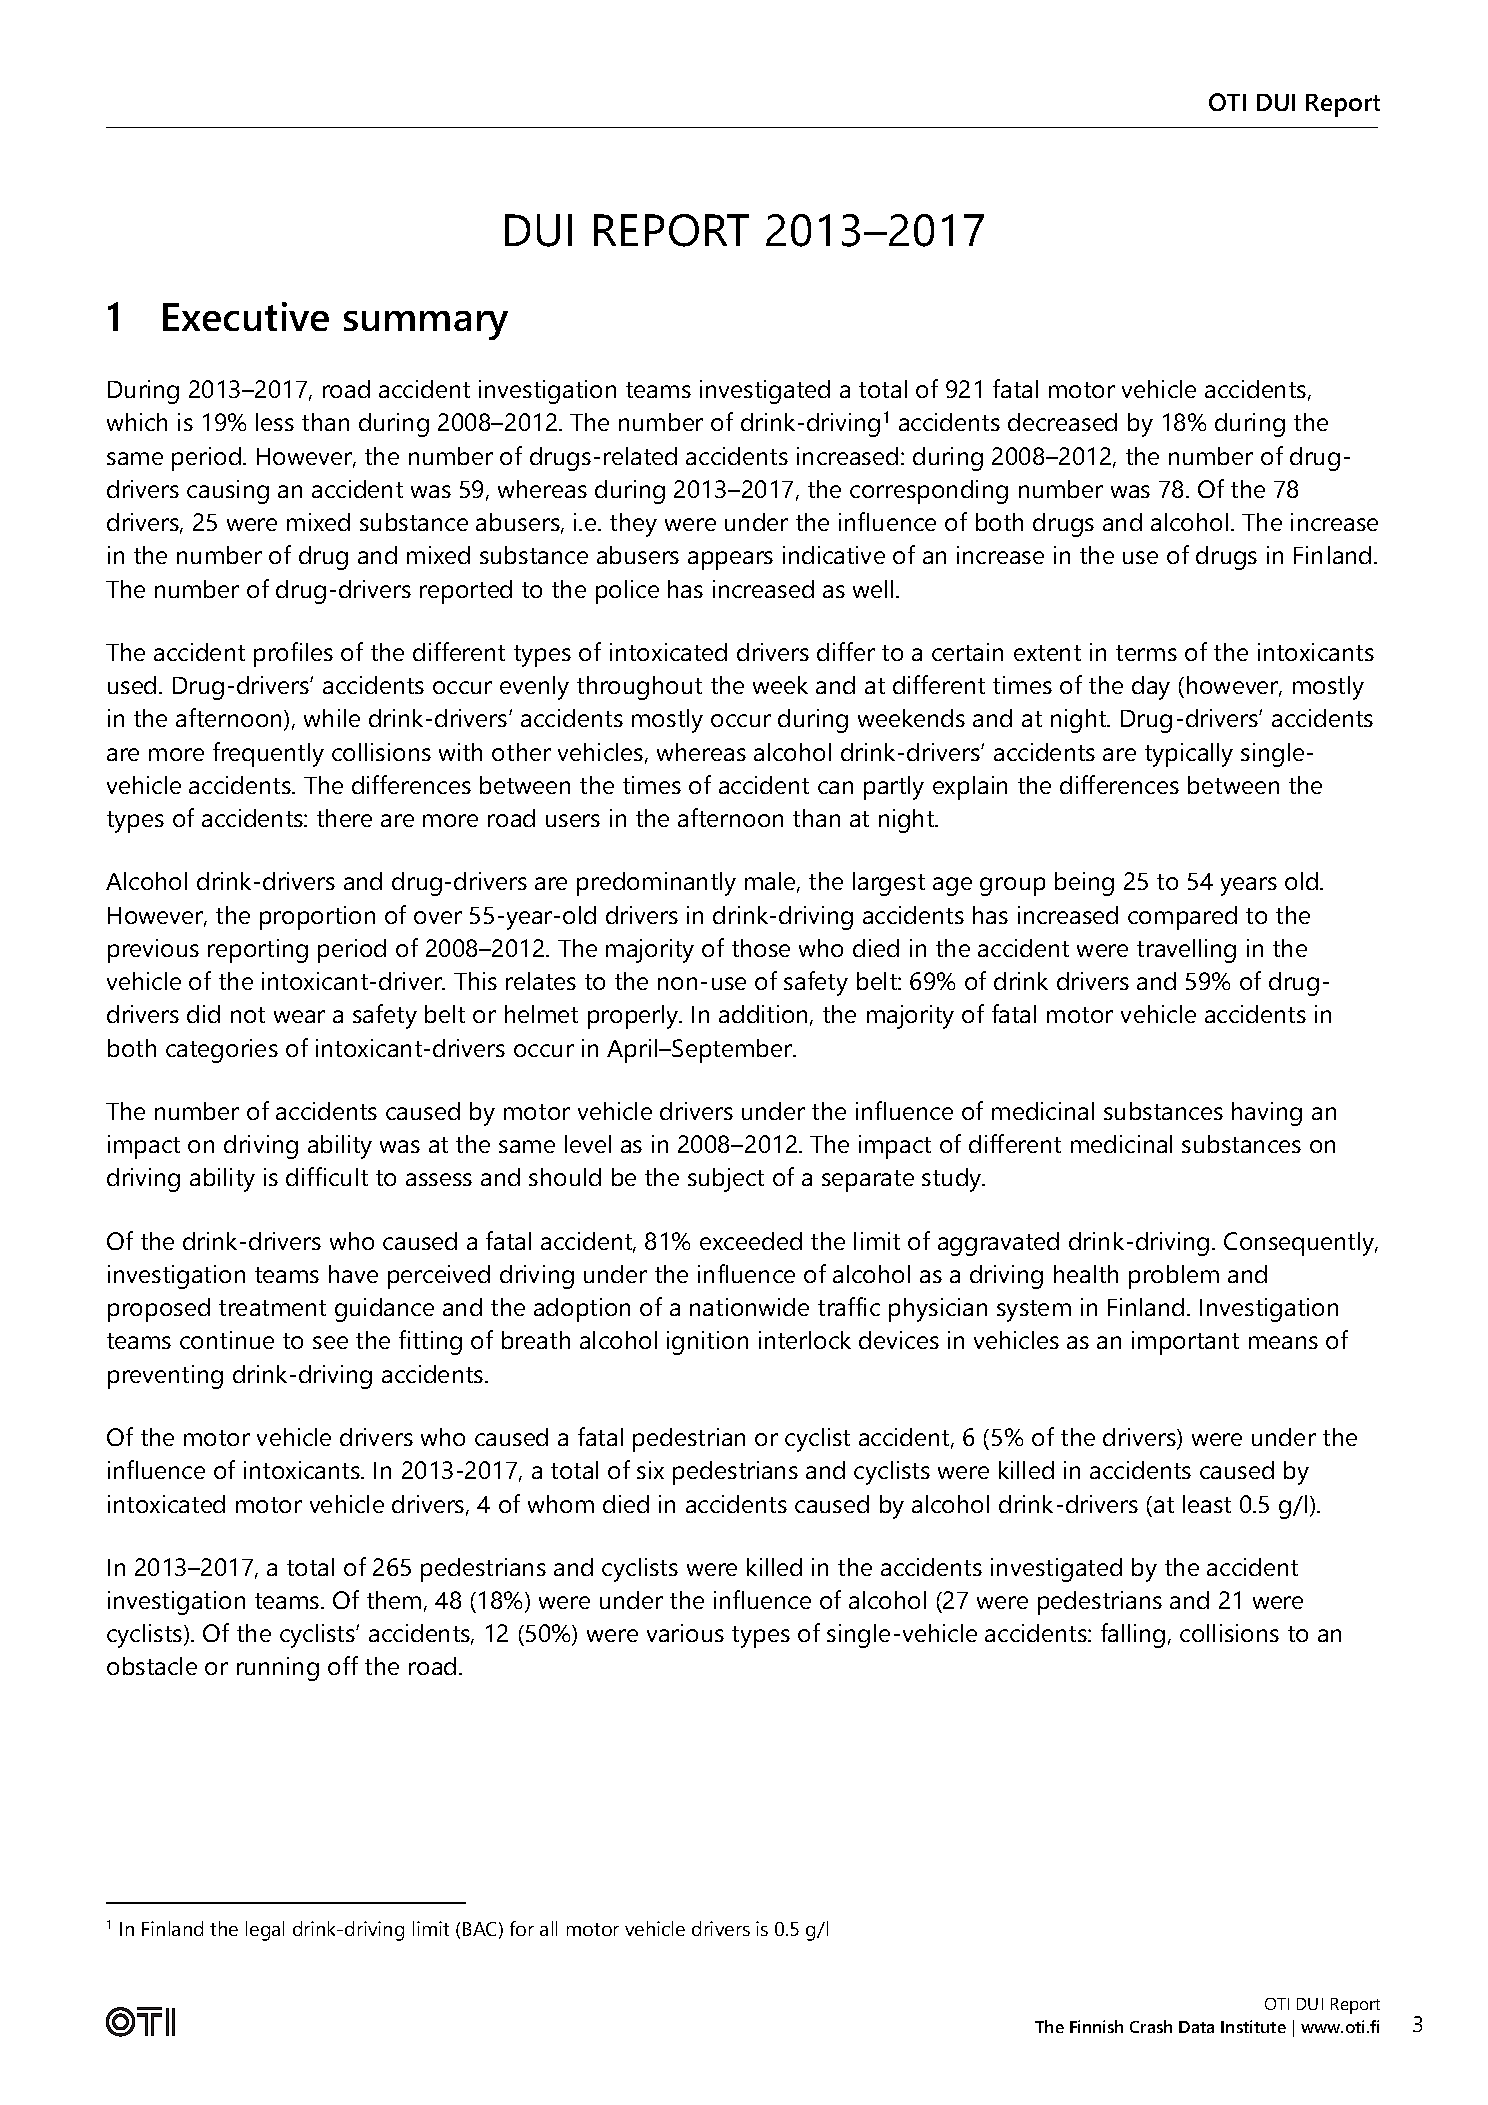 This image has width=1488, height=2105. I want to click on various, so click(685, 1633).
